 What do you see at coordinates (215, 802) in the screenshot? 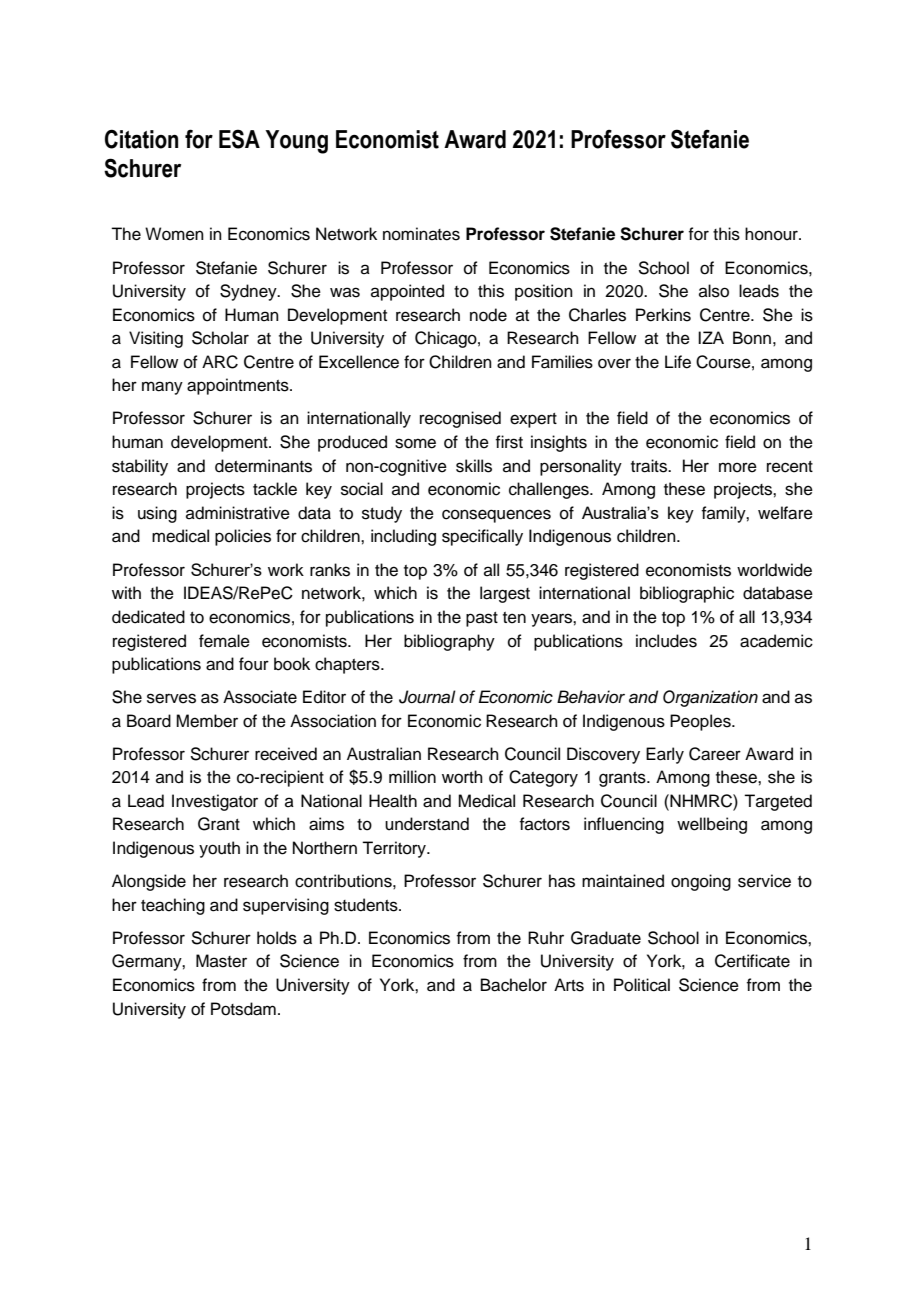
I see `Investigator` at bounding box center [215, 802].
